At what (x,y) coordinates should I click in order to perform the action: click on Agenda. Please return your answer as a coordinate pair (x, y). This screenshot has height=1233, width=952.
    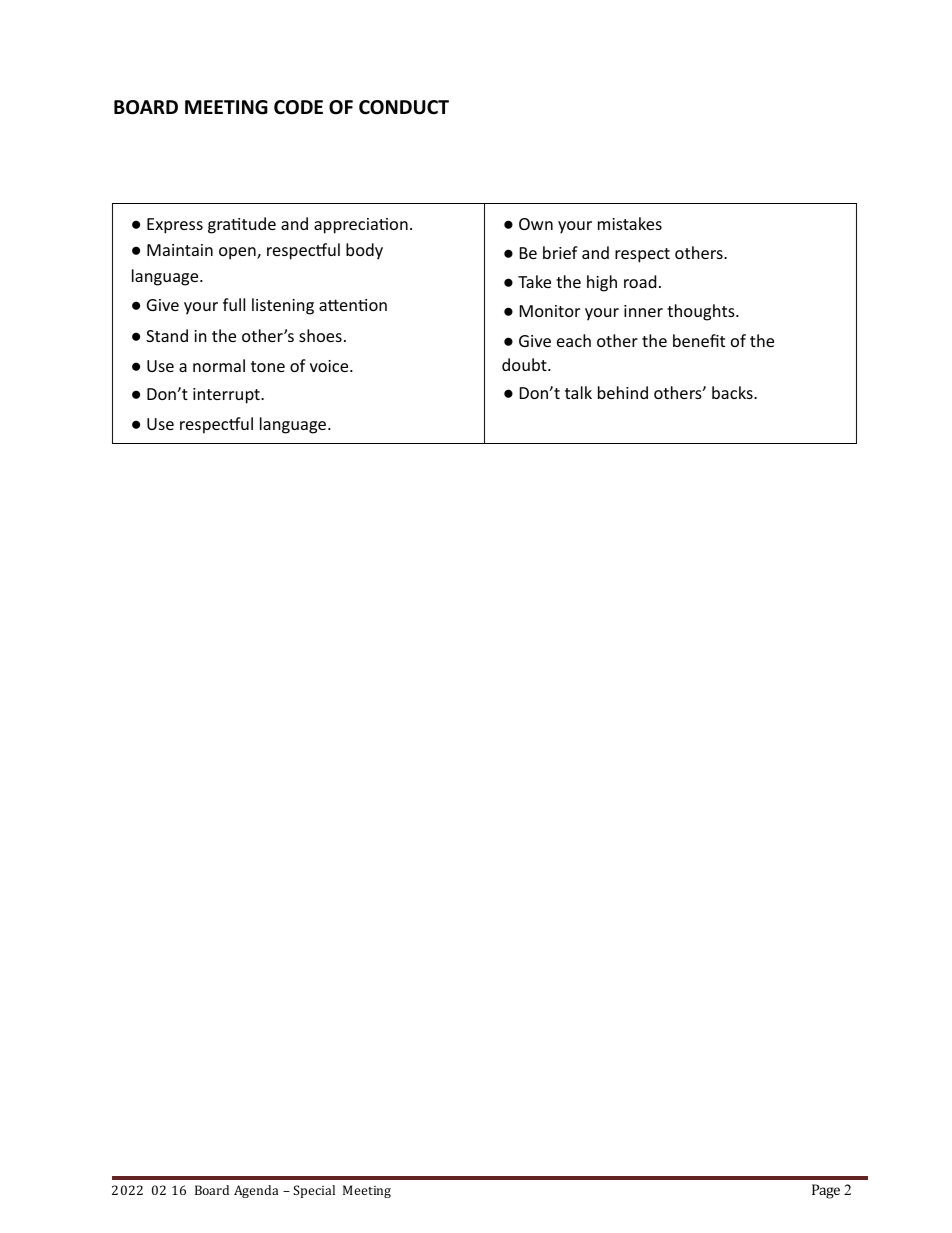
    Looking at the image, I should click on (256, 1191).
